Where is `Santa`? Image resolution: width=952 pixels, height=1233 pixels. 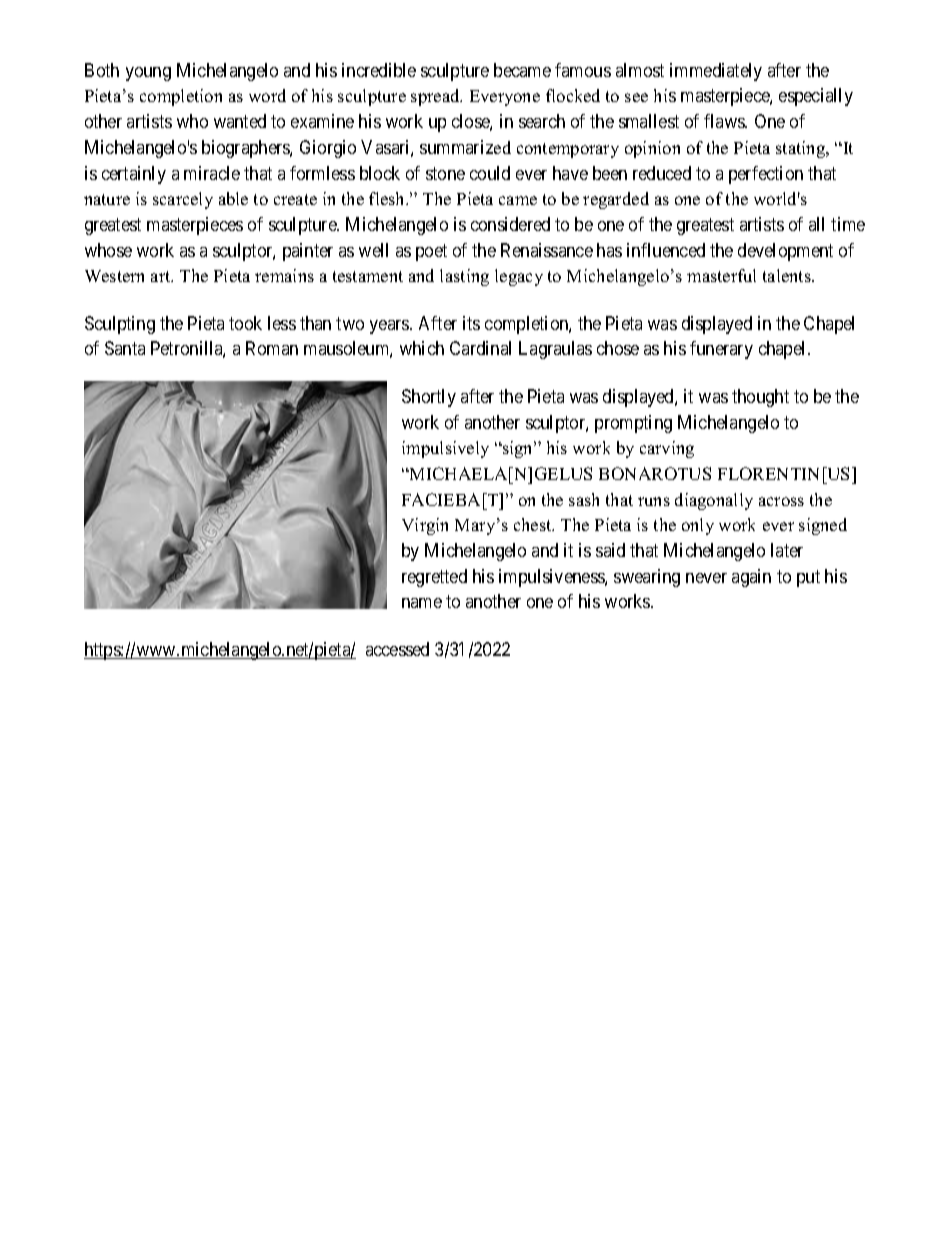 Santa is located at coordinates (125, 348).
